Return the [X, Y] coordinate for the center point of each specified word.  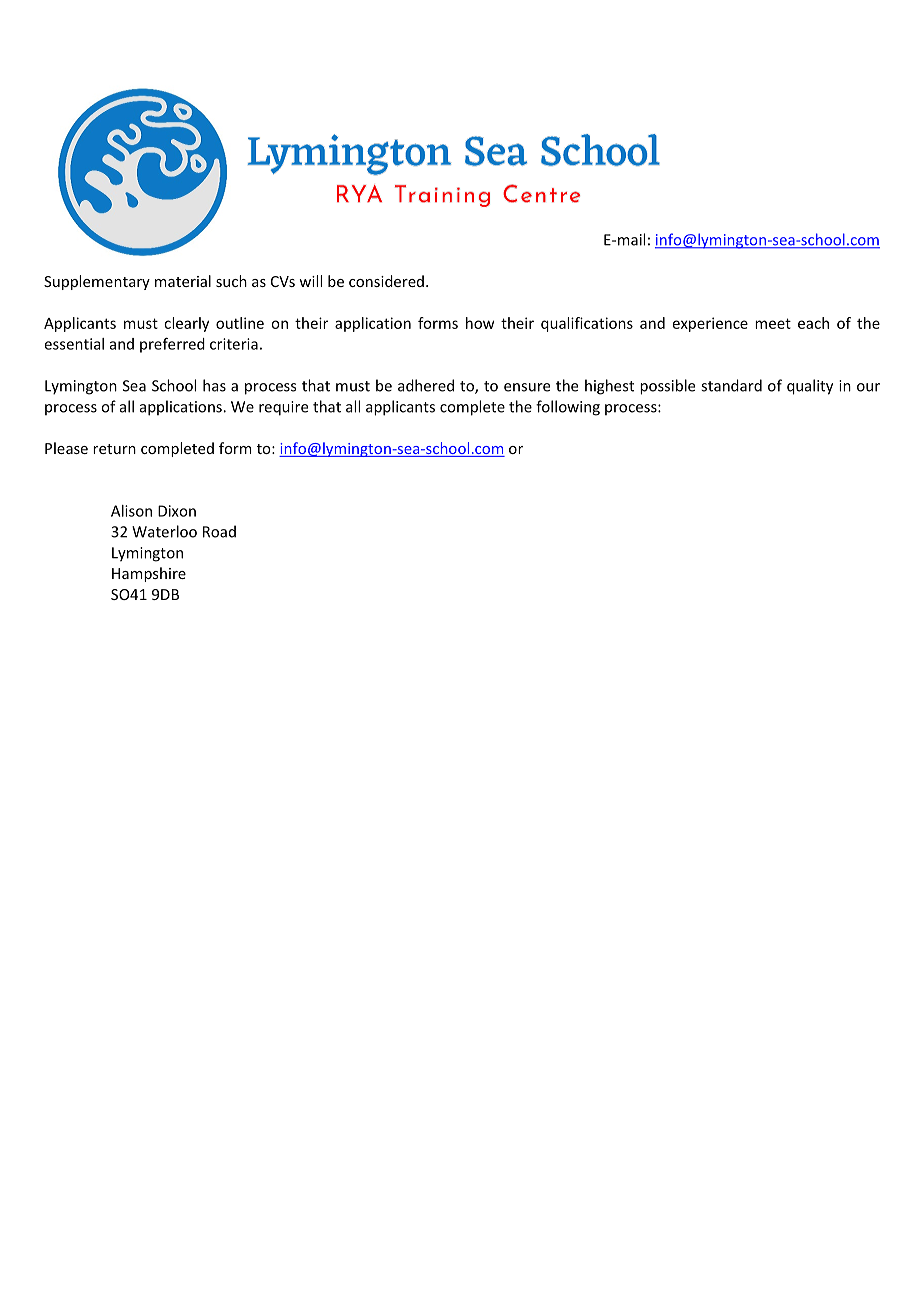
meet [773, 323]
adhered [426, 385]
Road [219, 531]
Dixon [177, 511]
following [568, 408]
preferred [172, 345]
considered [386, 281]
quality [810, 387]
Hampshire [149, 574]
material [183, 281]
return [114, 449]
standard [731, 385]
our [868, 387]
